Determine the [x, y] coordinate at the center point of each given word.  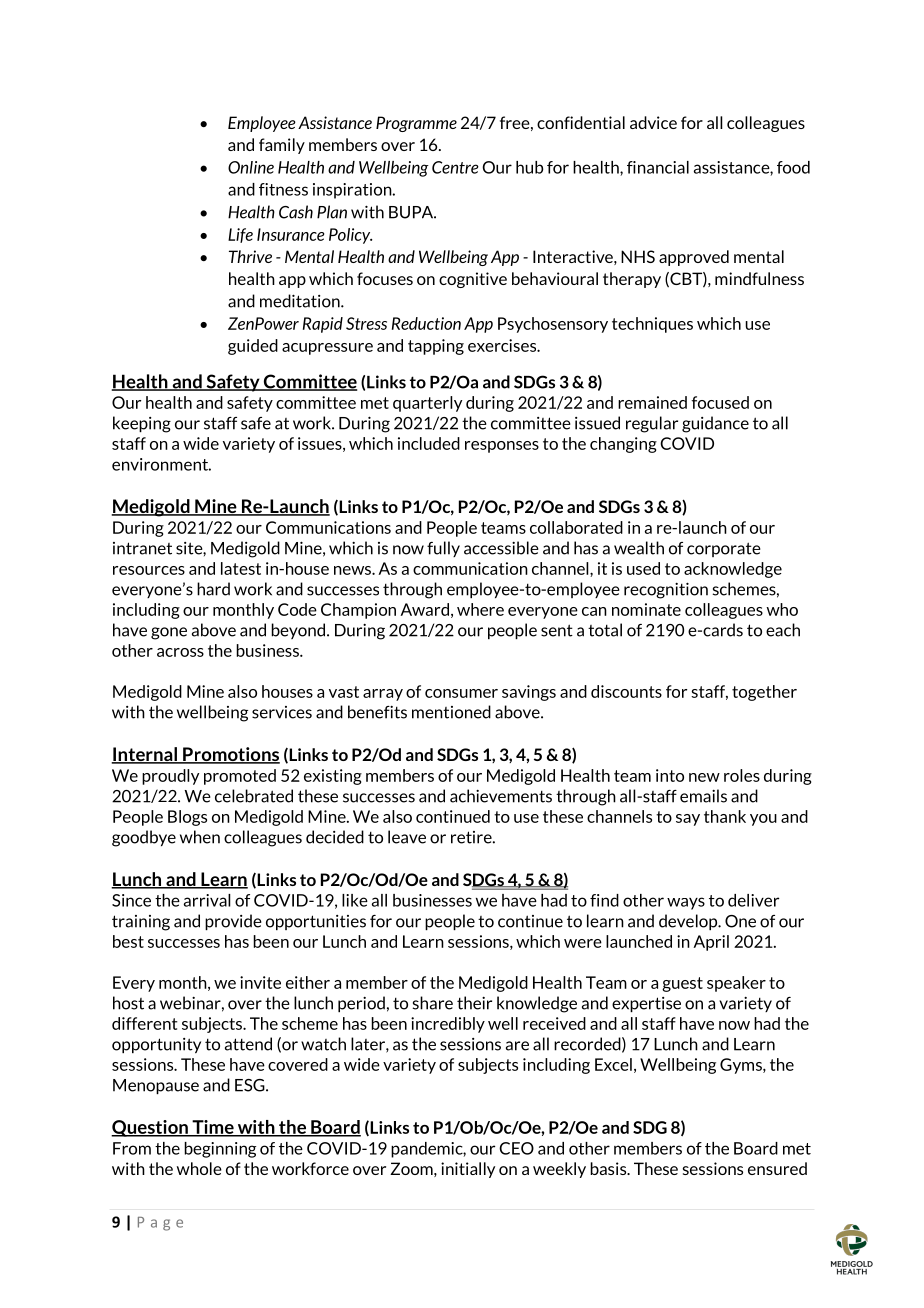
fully [443, 549]
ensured [777, 1168]
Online [251, 167]
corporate [724, 549]
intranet [142, 548]
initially [468, 1170]
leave [407, 837]
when [200, 837]
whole [199, 1168]
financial [658, 167]
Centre [455, 167]
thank [725, 816]
